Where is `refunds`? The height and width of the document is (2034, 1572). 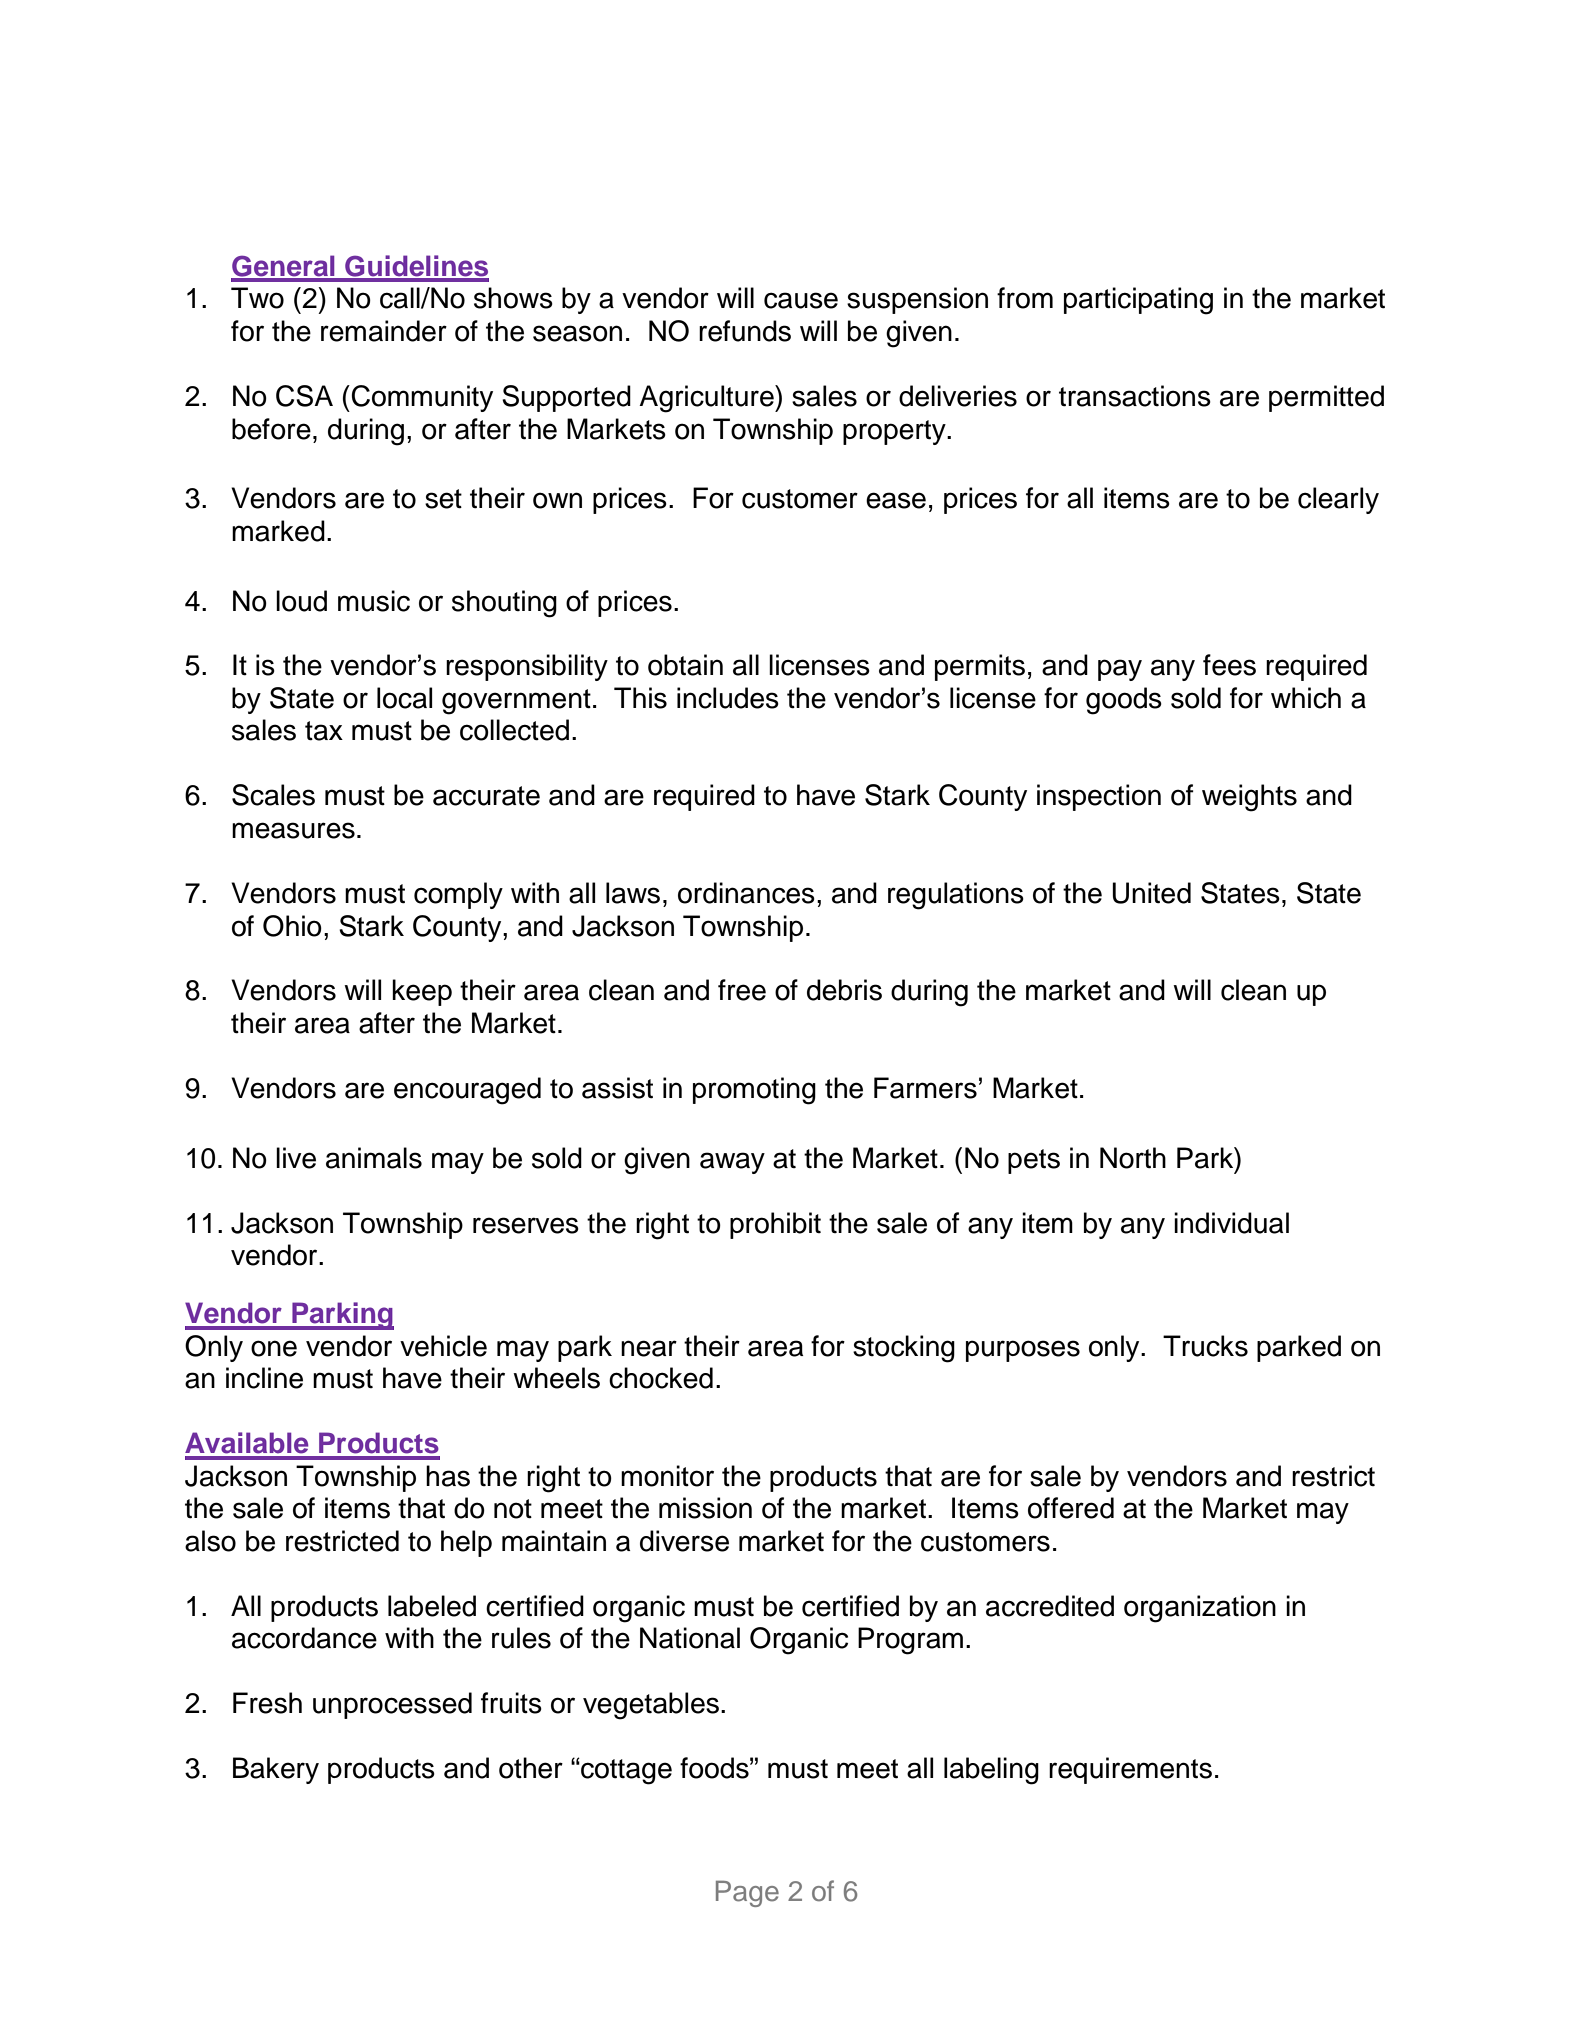 refunds is located at coordinates (745, 331).
